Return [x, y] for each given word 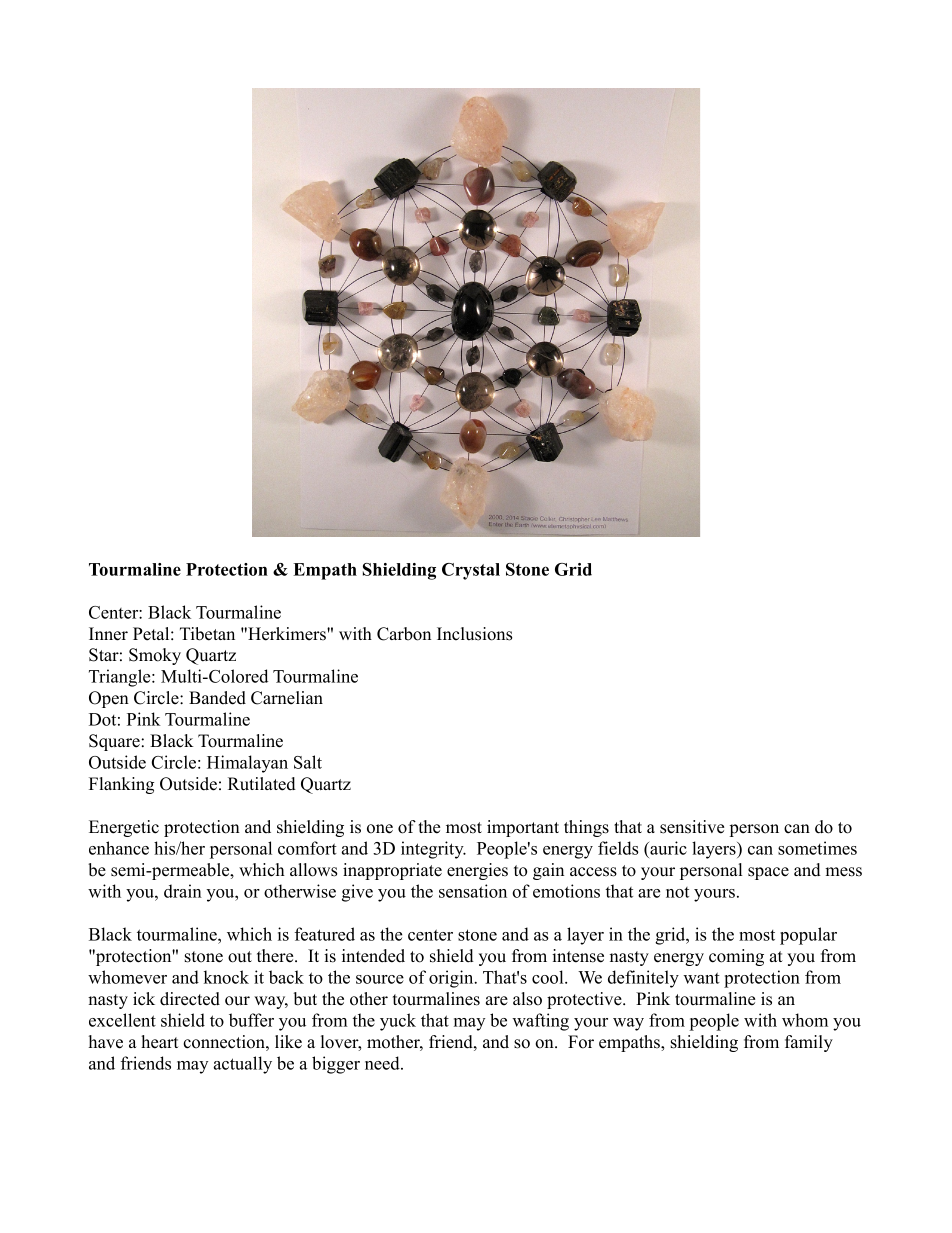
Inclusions [474, 634]
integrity [433, 850]
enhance [119, 848]
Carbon [404, 634]
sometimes [817, 848]
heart [159, 1042]
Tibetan [207, 634]
